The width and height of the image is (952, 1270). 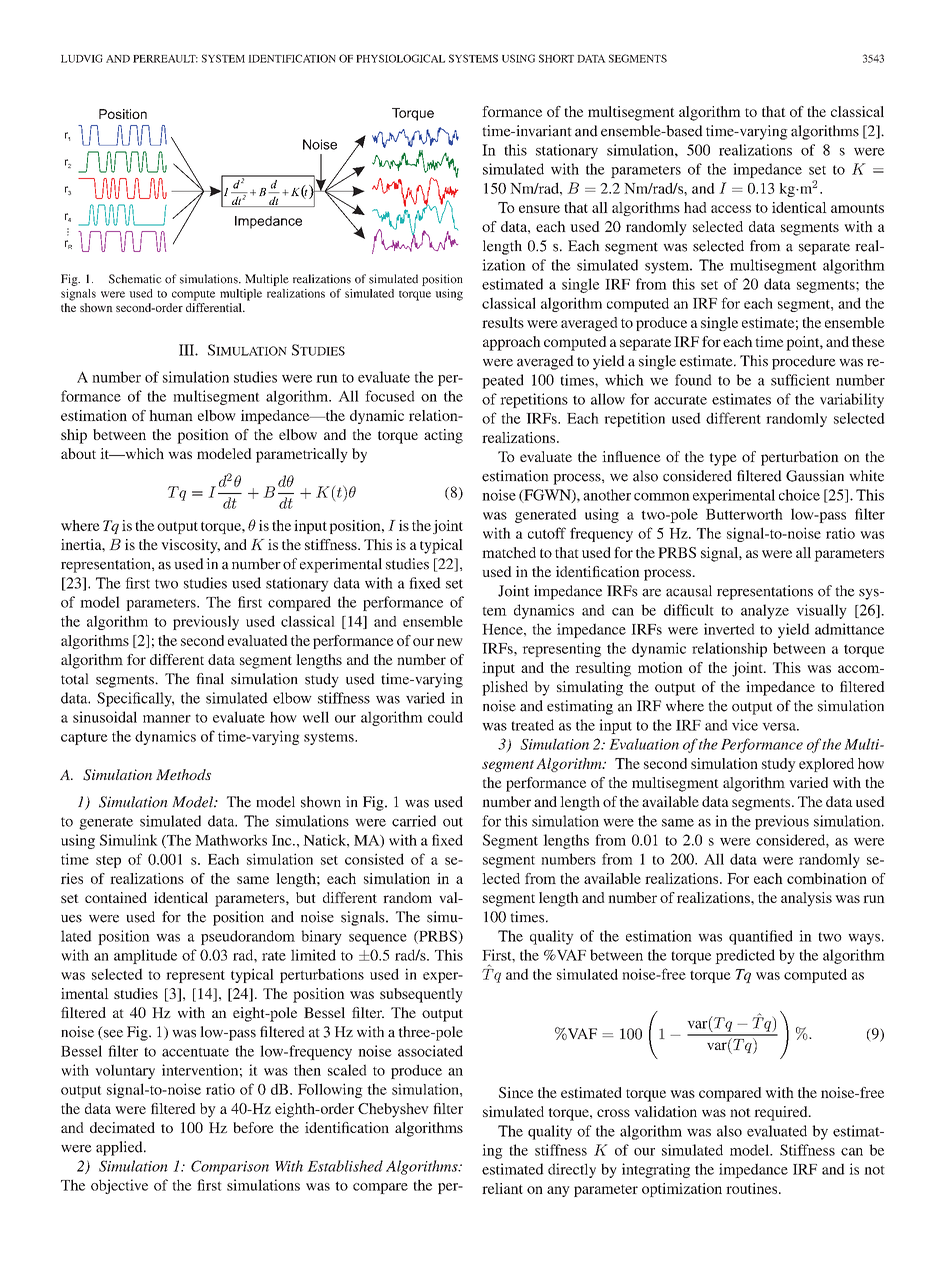 I want to click on access, so click(x=731, y=209).
